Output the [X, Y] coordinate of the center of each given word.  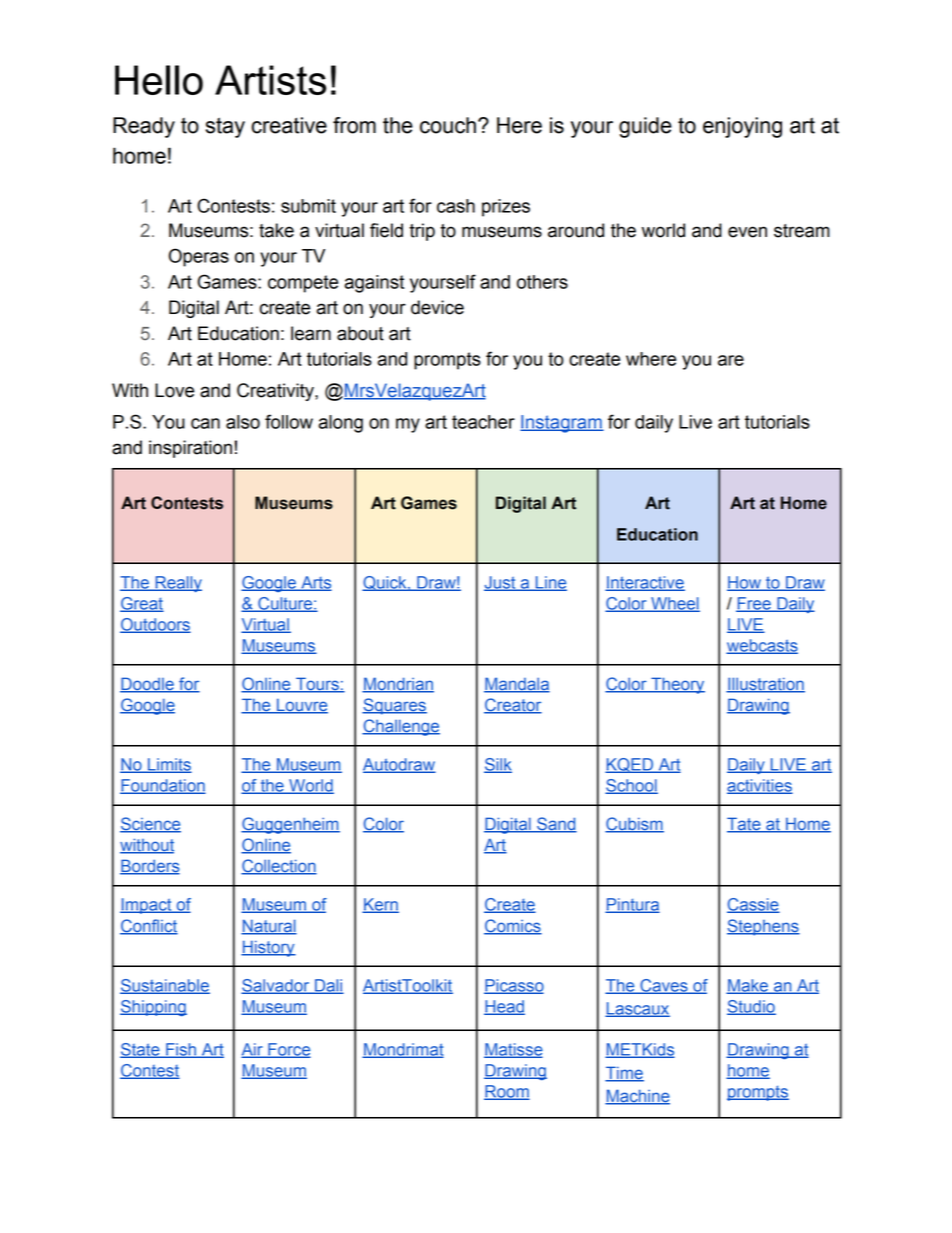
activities [760, 786]
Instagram [562, 424]
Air [253, 1050]
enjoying [742, 127]
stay [225, 127]
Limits [169, 765]
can [205, 423]
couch [448, 125]
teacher [483, 422]
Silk [498, 765]
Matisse [513, 1050]
